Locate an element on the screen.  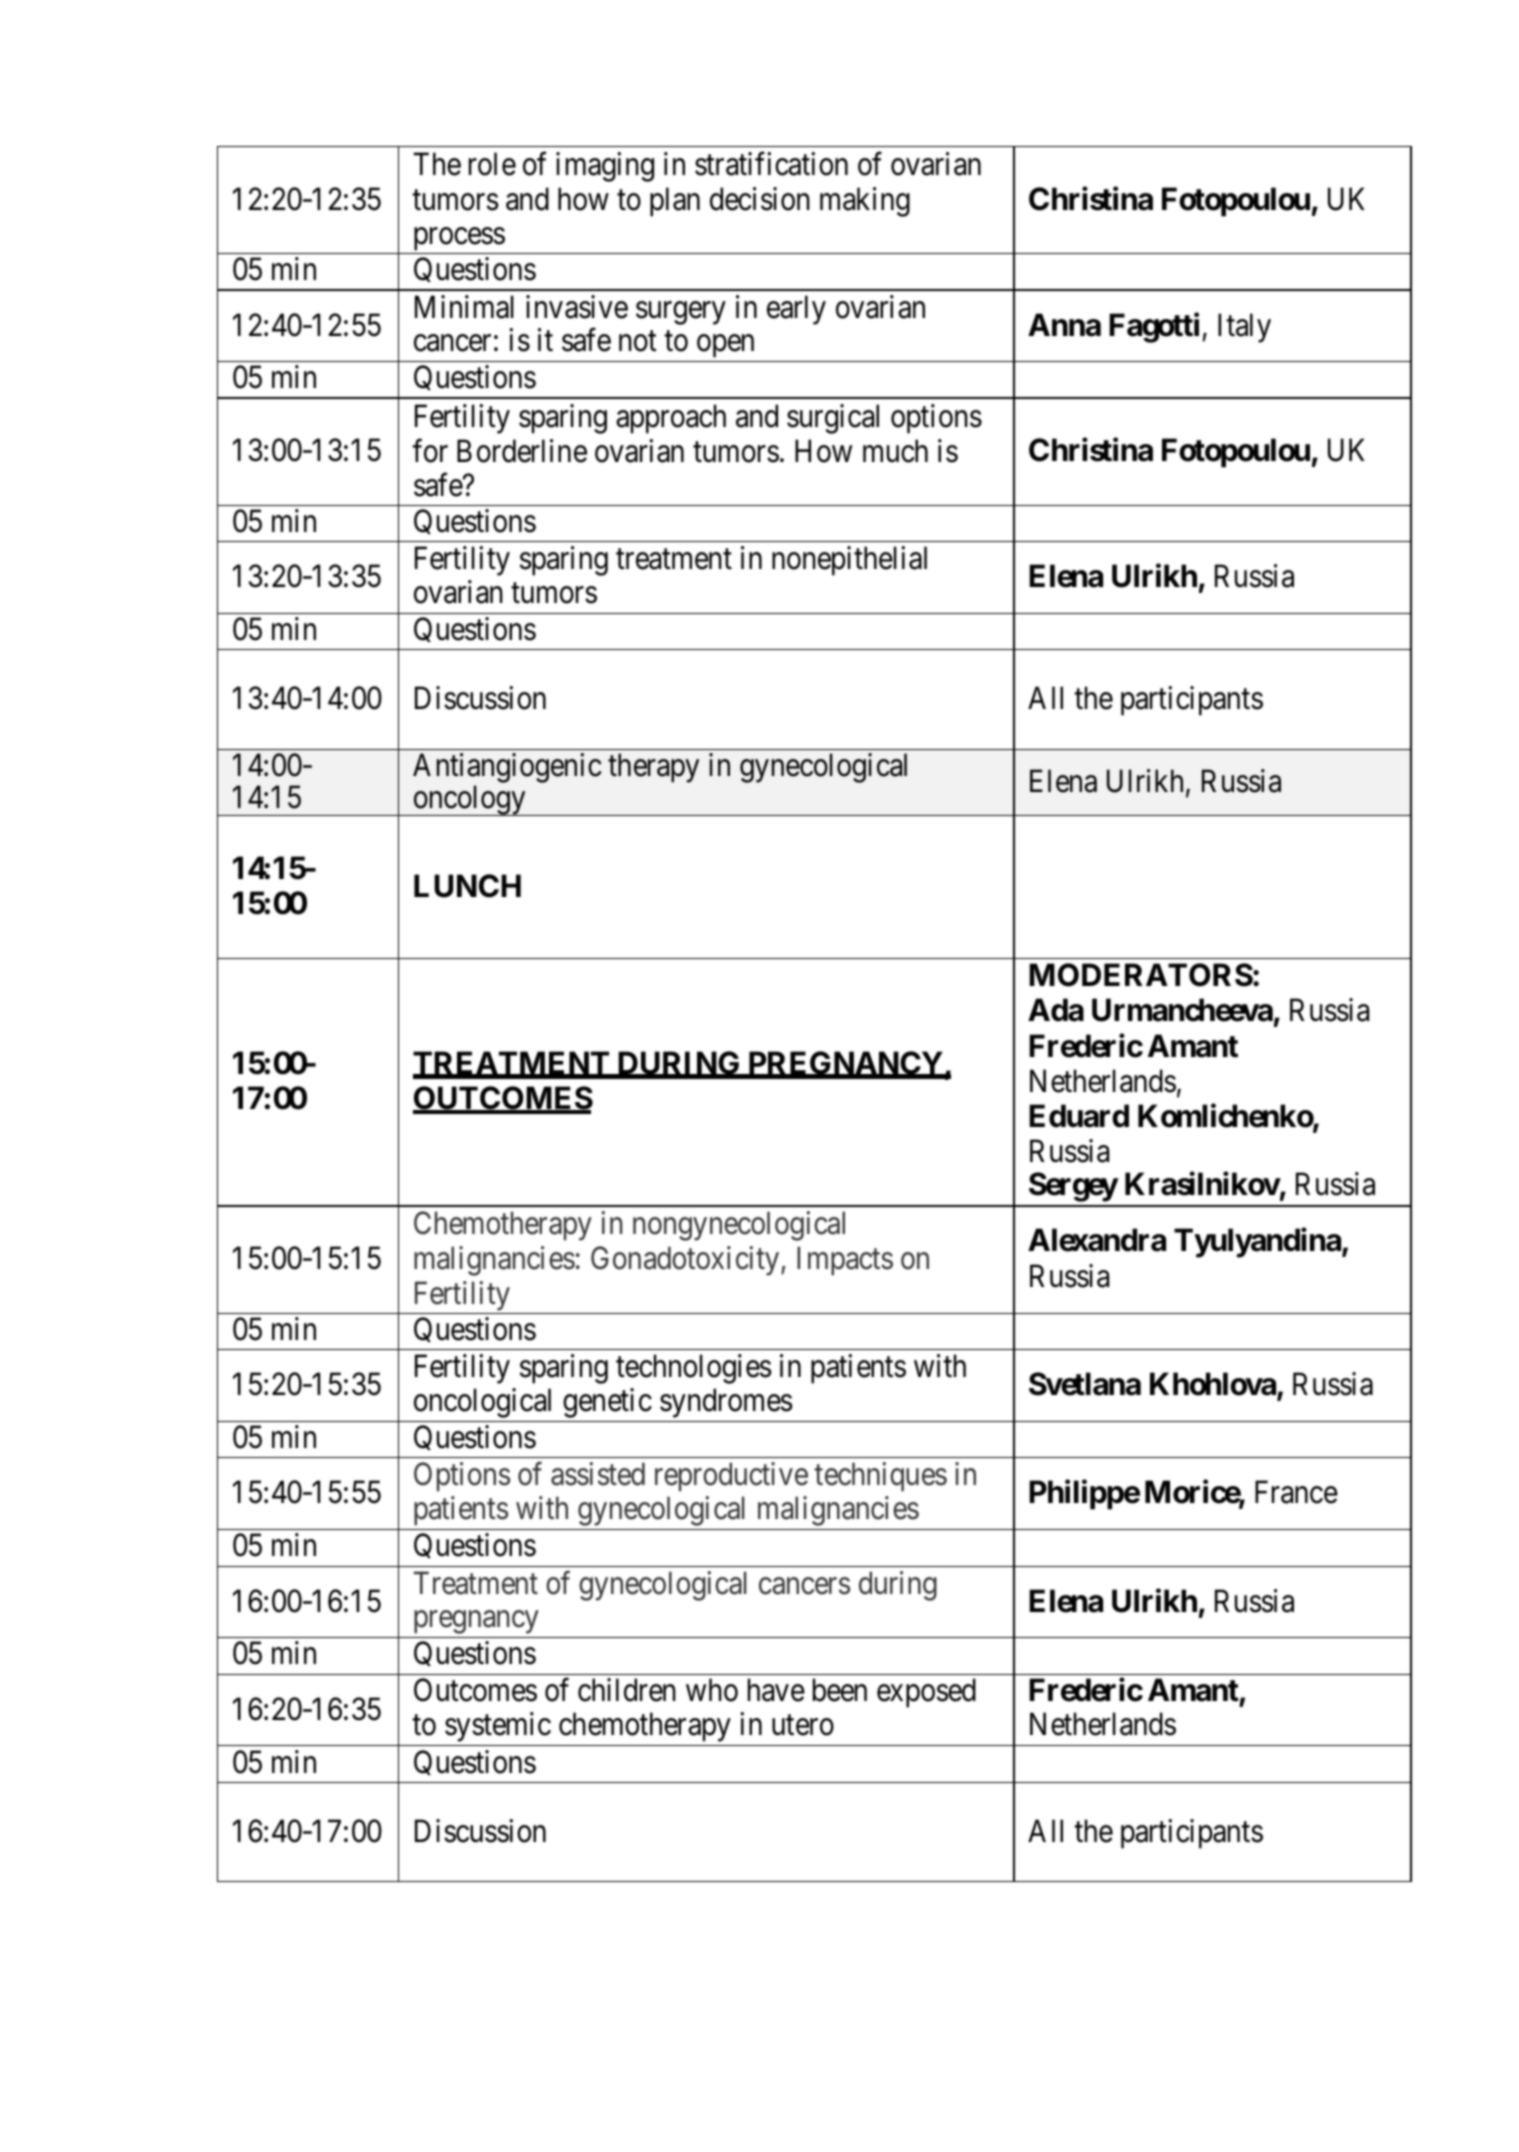
Italy is located at coordinates (1244, 328).
